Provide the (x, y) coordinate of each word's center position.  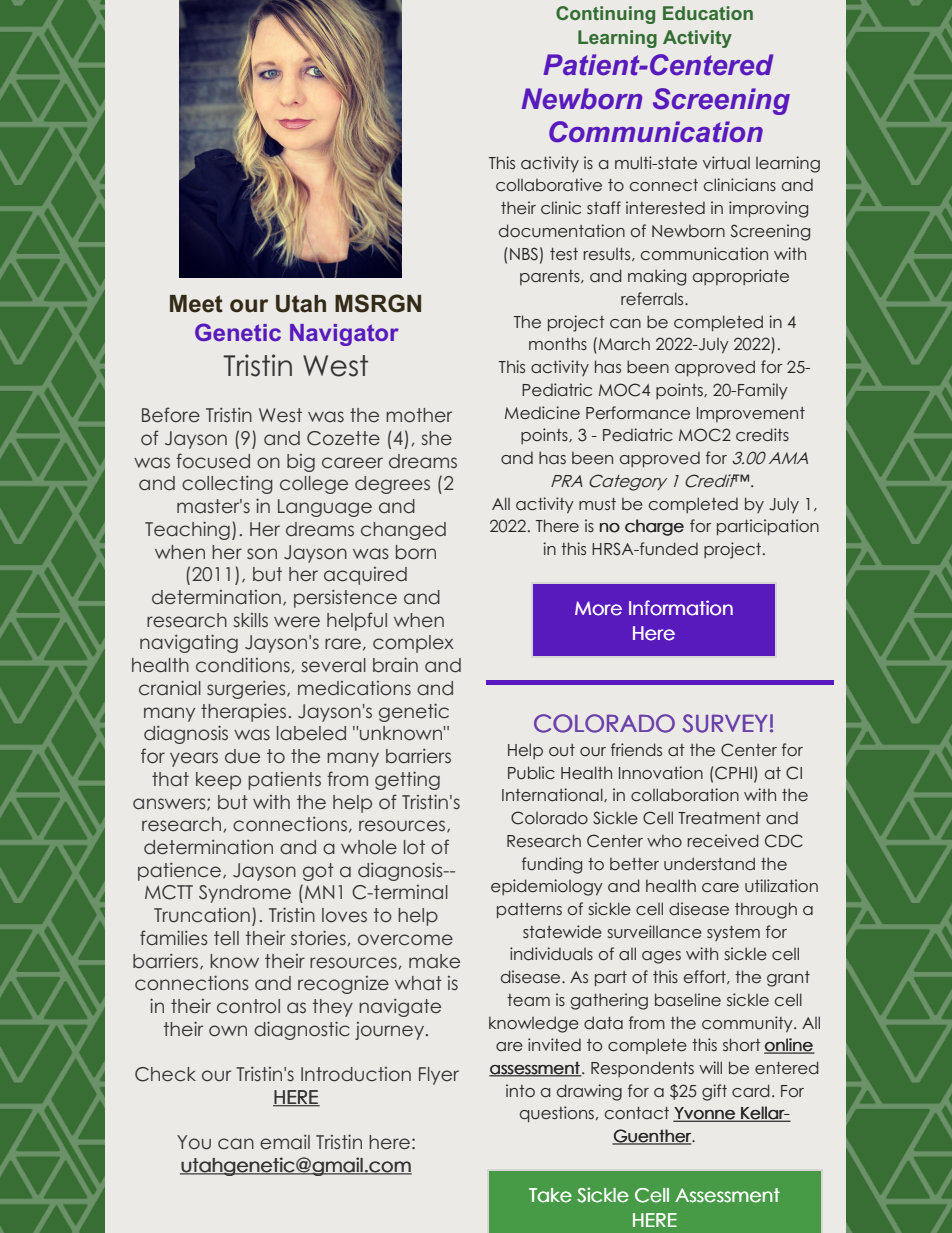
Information (681, 608)
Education (708, 13)
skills (250, 620)
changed (403, 531)
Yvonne (705, 1114)
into (520, 1090)
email (285, 1141)
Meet (196, 304)
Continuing (605, 15)
